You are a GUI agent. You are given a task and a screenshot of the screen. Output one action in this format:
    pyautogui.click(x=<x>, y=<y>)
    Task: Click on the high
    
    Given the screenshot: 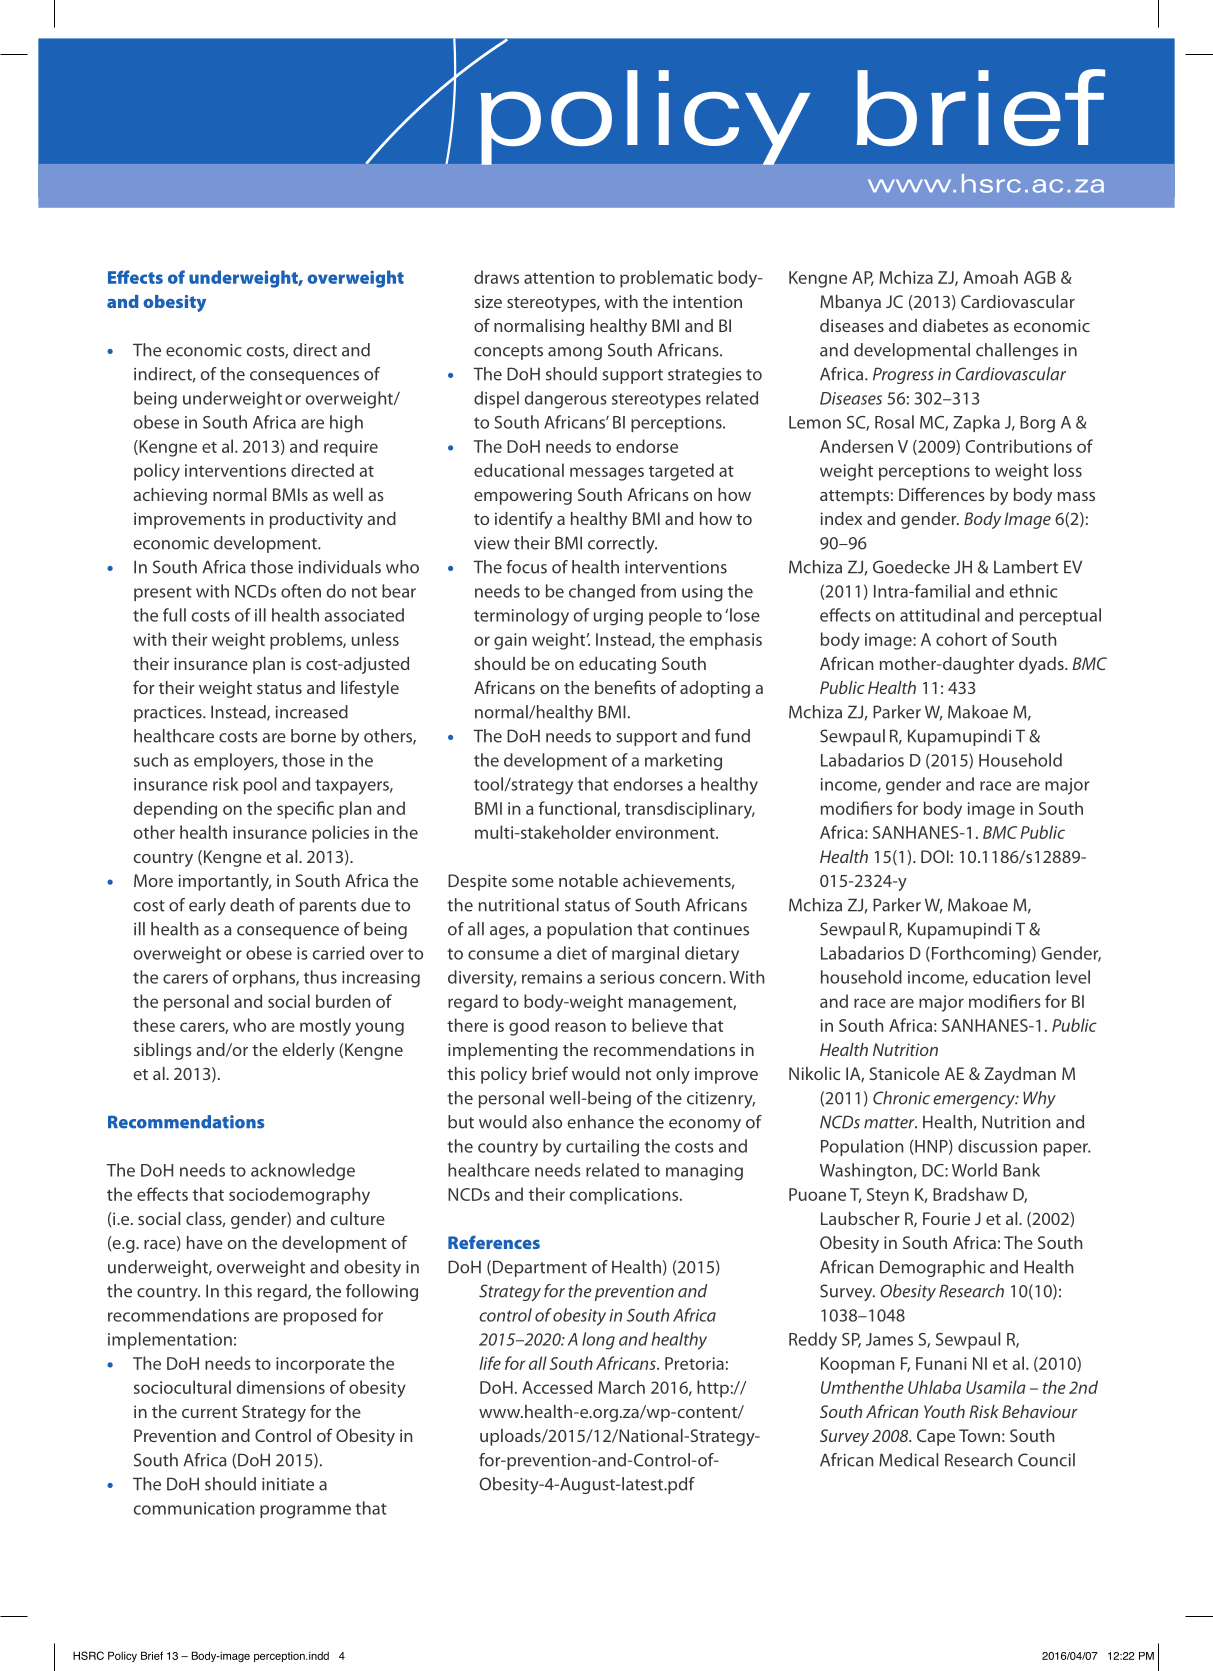 What is the action you would take?
    pyautogui.click(x=346, y=424)
